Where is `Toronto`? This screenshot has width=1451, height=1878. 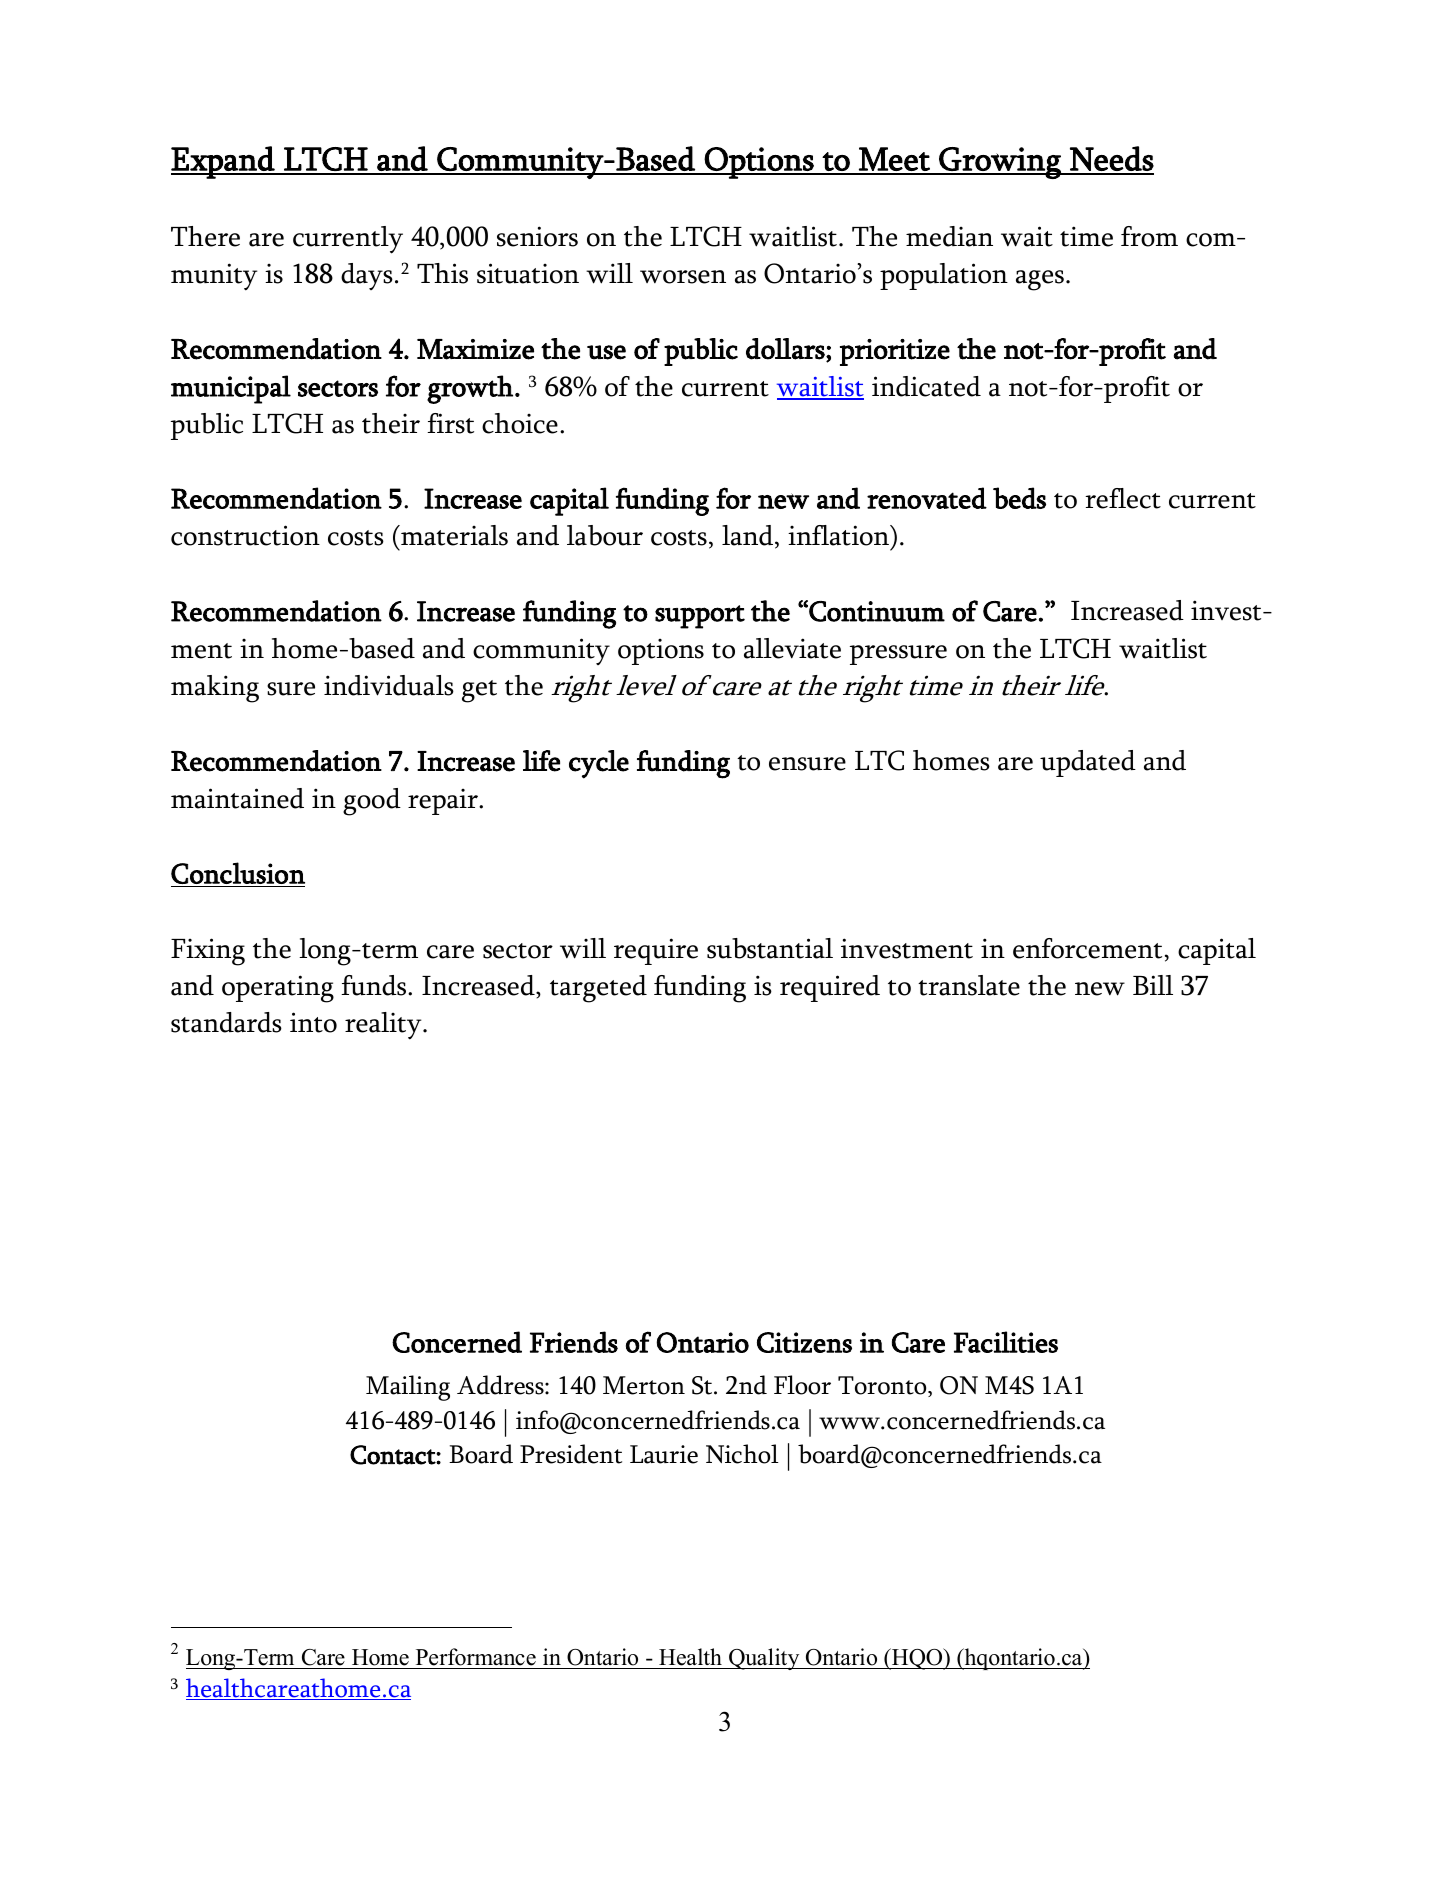 Toronto is located at coordinates (883, 1386).
